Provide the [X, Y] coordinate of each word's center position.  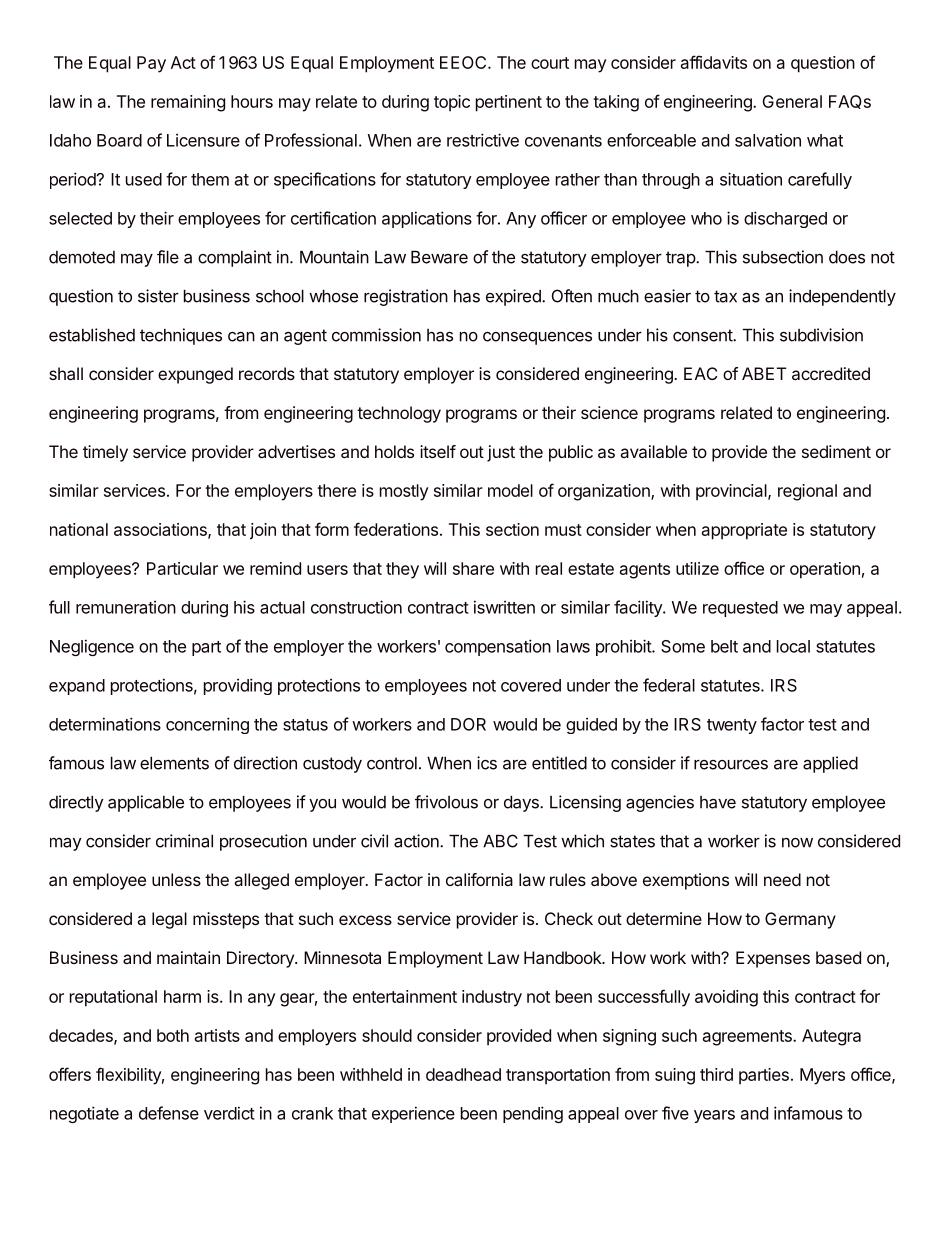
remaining [188, 103]
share [473, 568]
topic [452, 103]
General [792, 101]
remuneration [126, 607]
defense [169, 1113]
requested [740, 609]
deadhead [463, 1074]
